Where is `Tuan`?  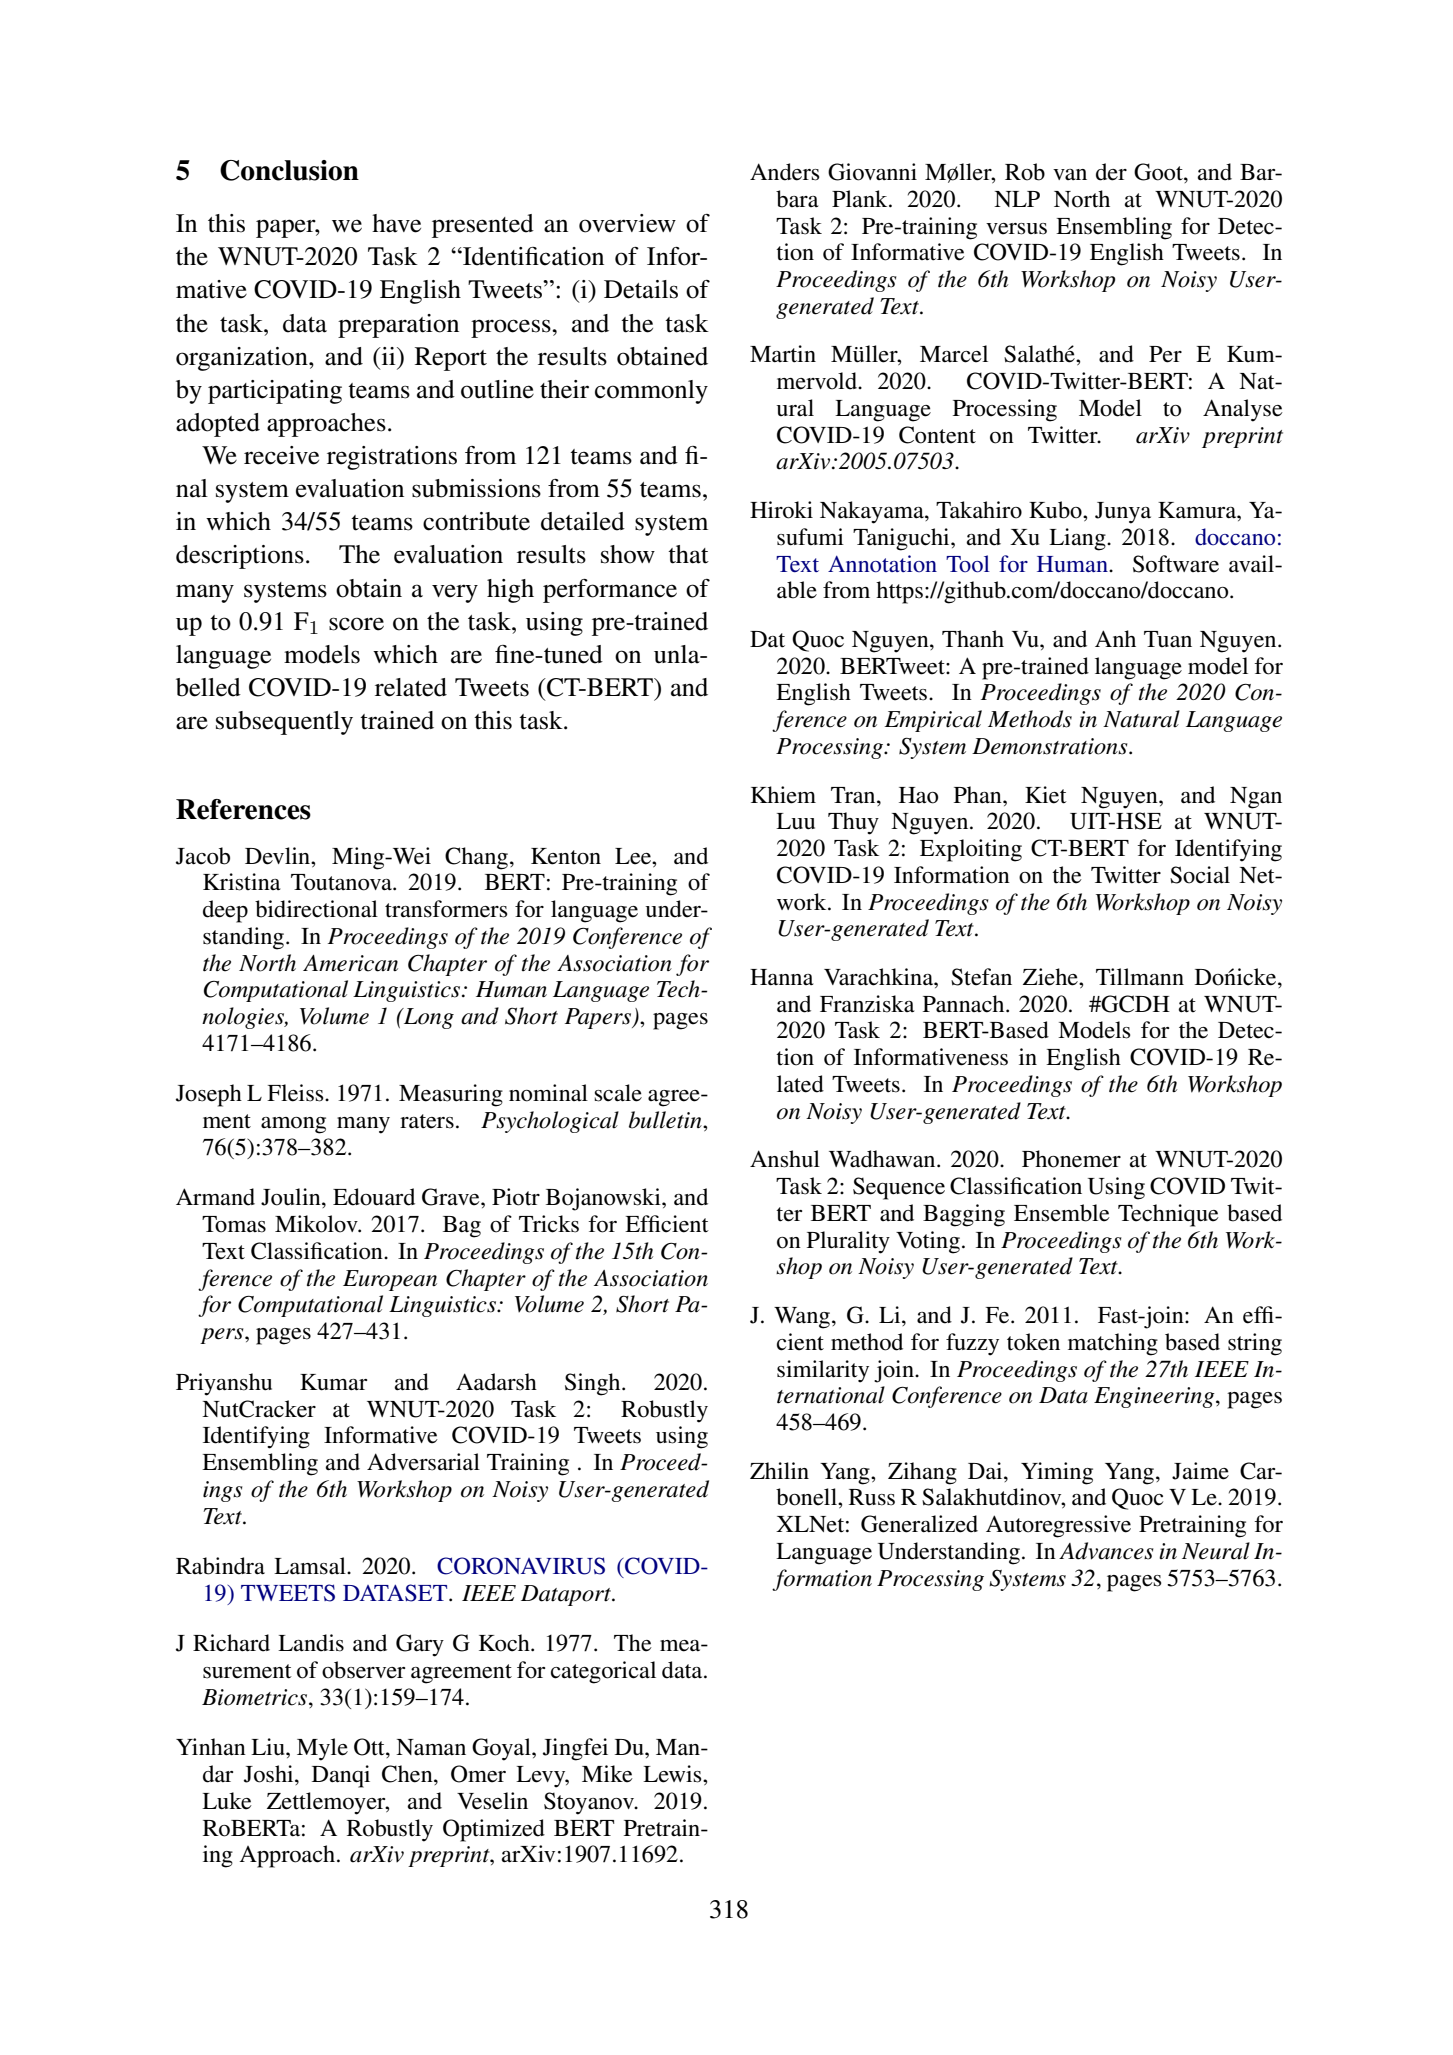
Tuan is located at coordinates (1168, 639).
